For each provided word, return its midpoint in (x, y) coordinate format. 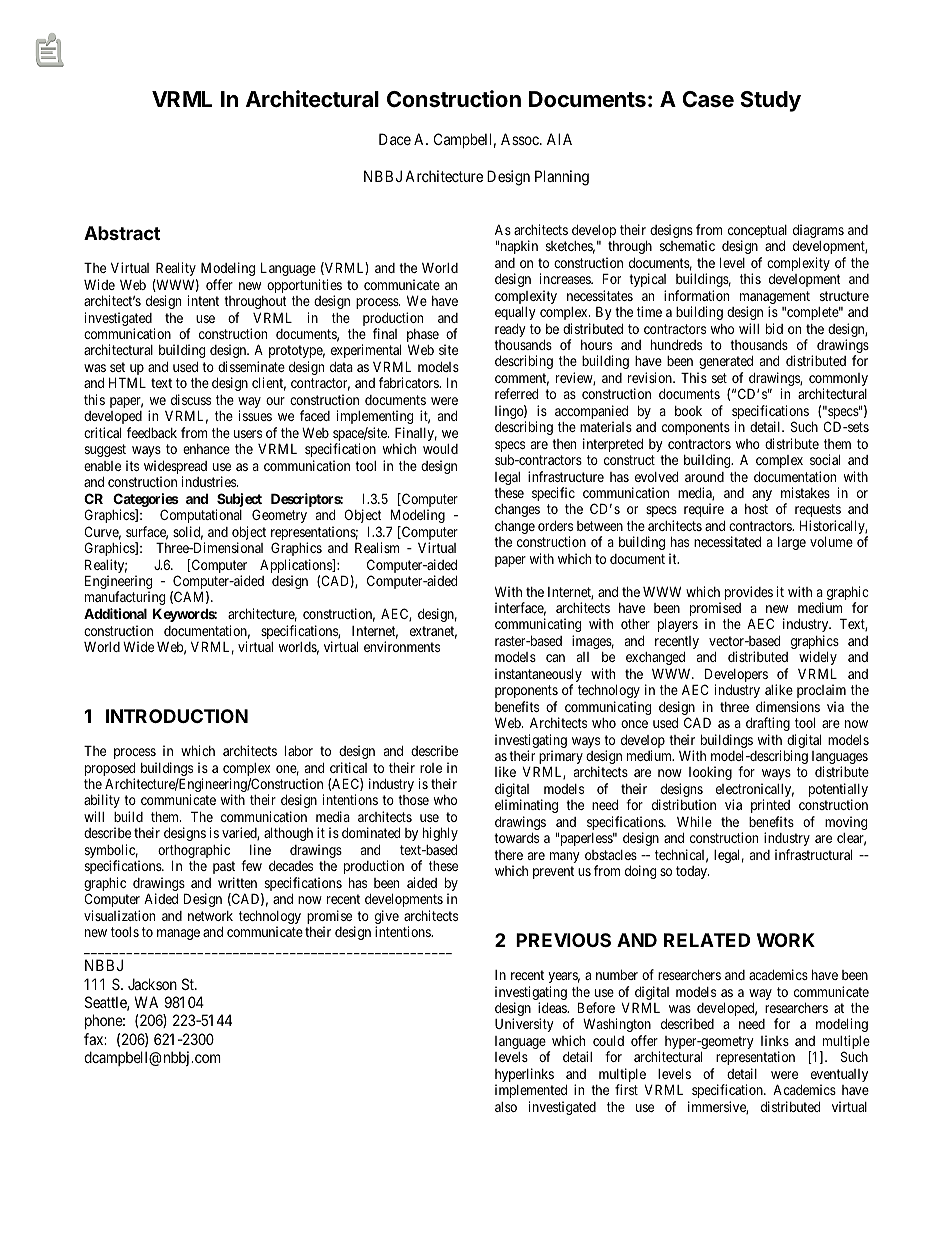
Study (770, 101)
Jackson (152, 984)
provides (749, 593)
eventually (839, 1077)
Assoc (521, 139)
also (506, 1107)
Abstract (122, 233)
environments (402, 646)
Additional (115, 613)
